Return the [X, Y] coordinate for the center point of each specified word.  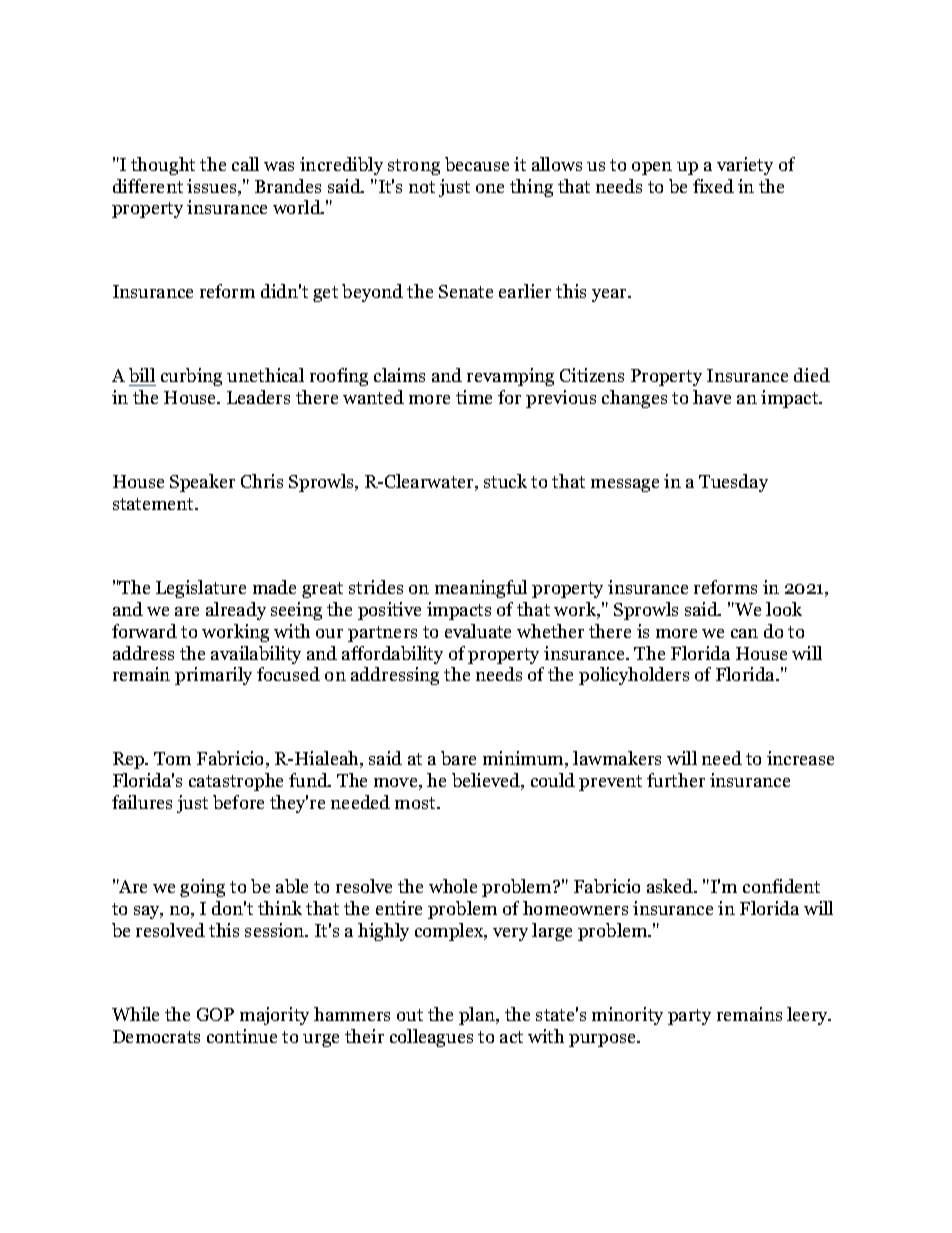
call [245, 164]
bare [458, 758]
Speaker [202, 483]
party [689, 1017]
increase [800, 758]
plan [478, 1016]
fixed [713, 186]
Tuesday [733, 483]
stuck [505, 481]
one [490, 188]
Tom [172, 758]
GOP [215, 1014]
